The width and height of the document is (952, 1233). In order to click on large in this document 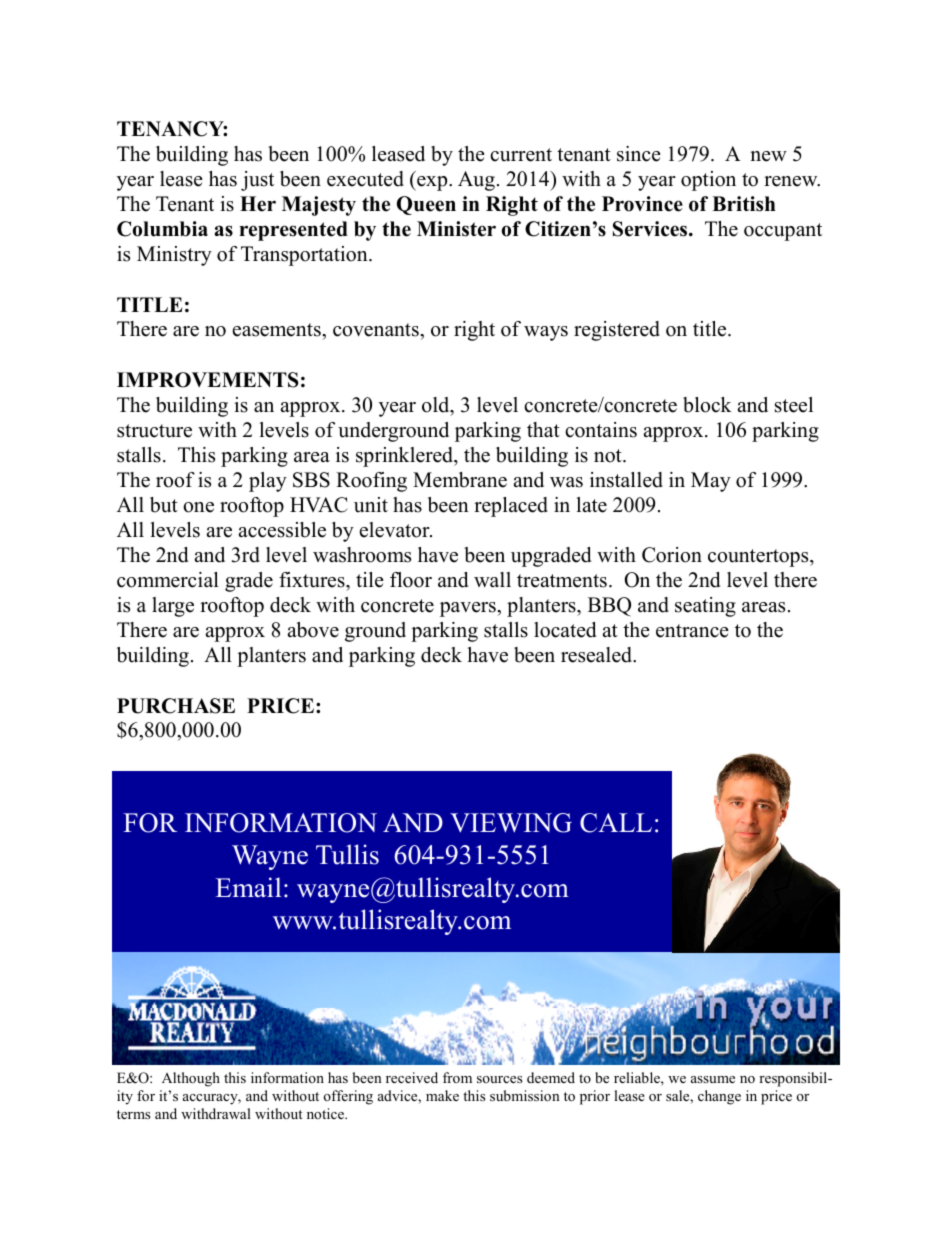, I will do `click(173, 607)`.
